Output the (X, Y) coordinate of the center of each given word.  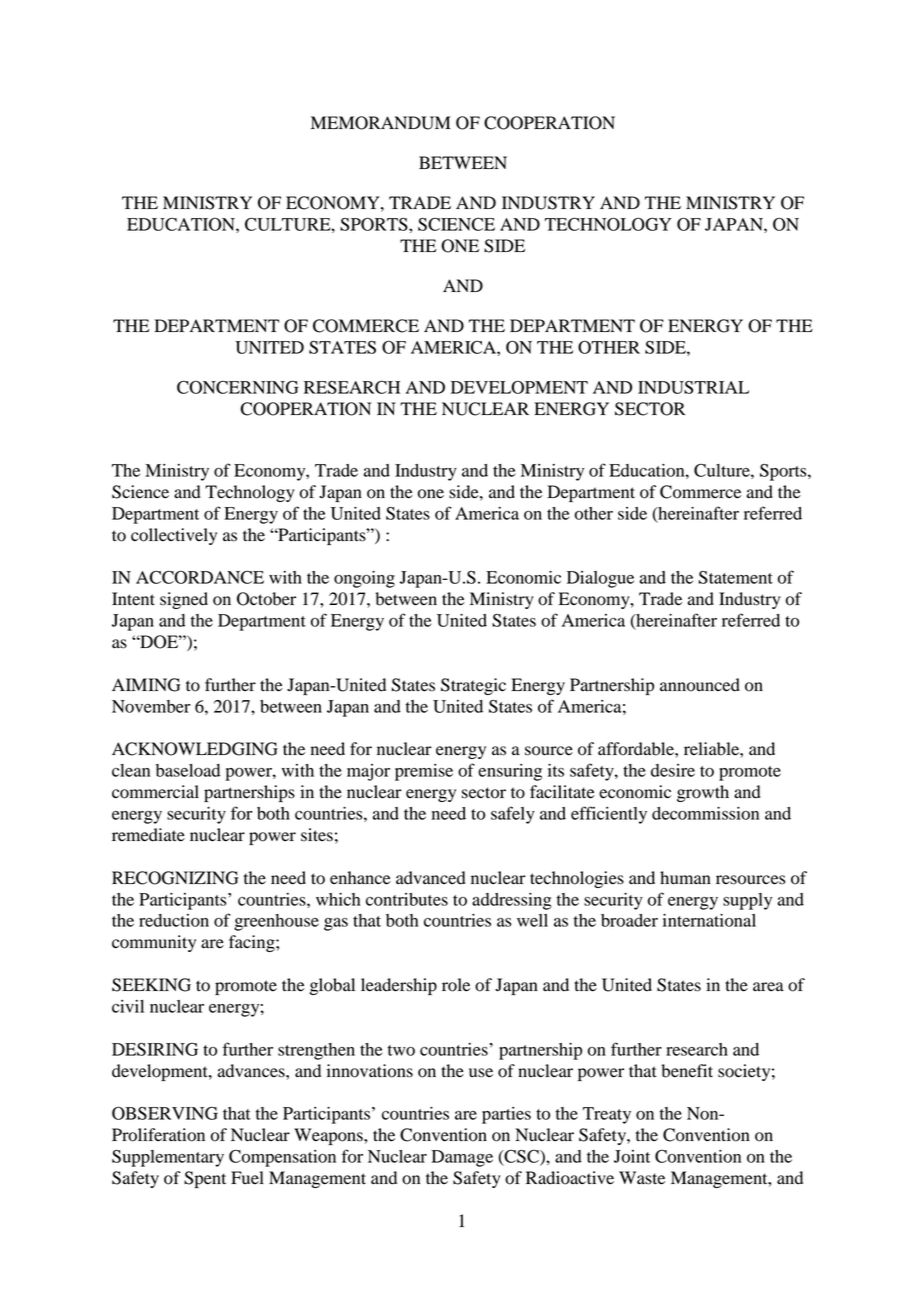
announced (700, 685)
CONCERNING (237, 387)
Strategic (473, 686)
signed (184, 600)
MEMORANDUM (381, 123)
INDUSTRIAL (693, 387)
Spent (205, 1179)
